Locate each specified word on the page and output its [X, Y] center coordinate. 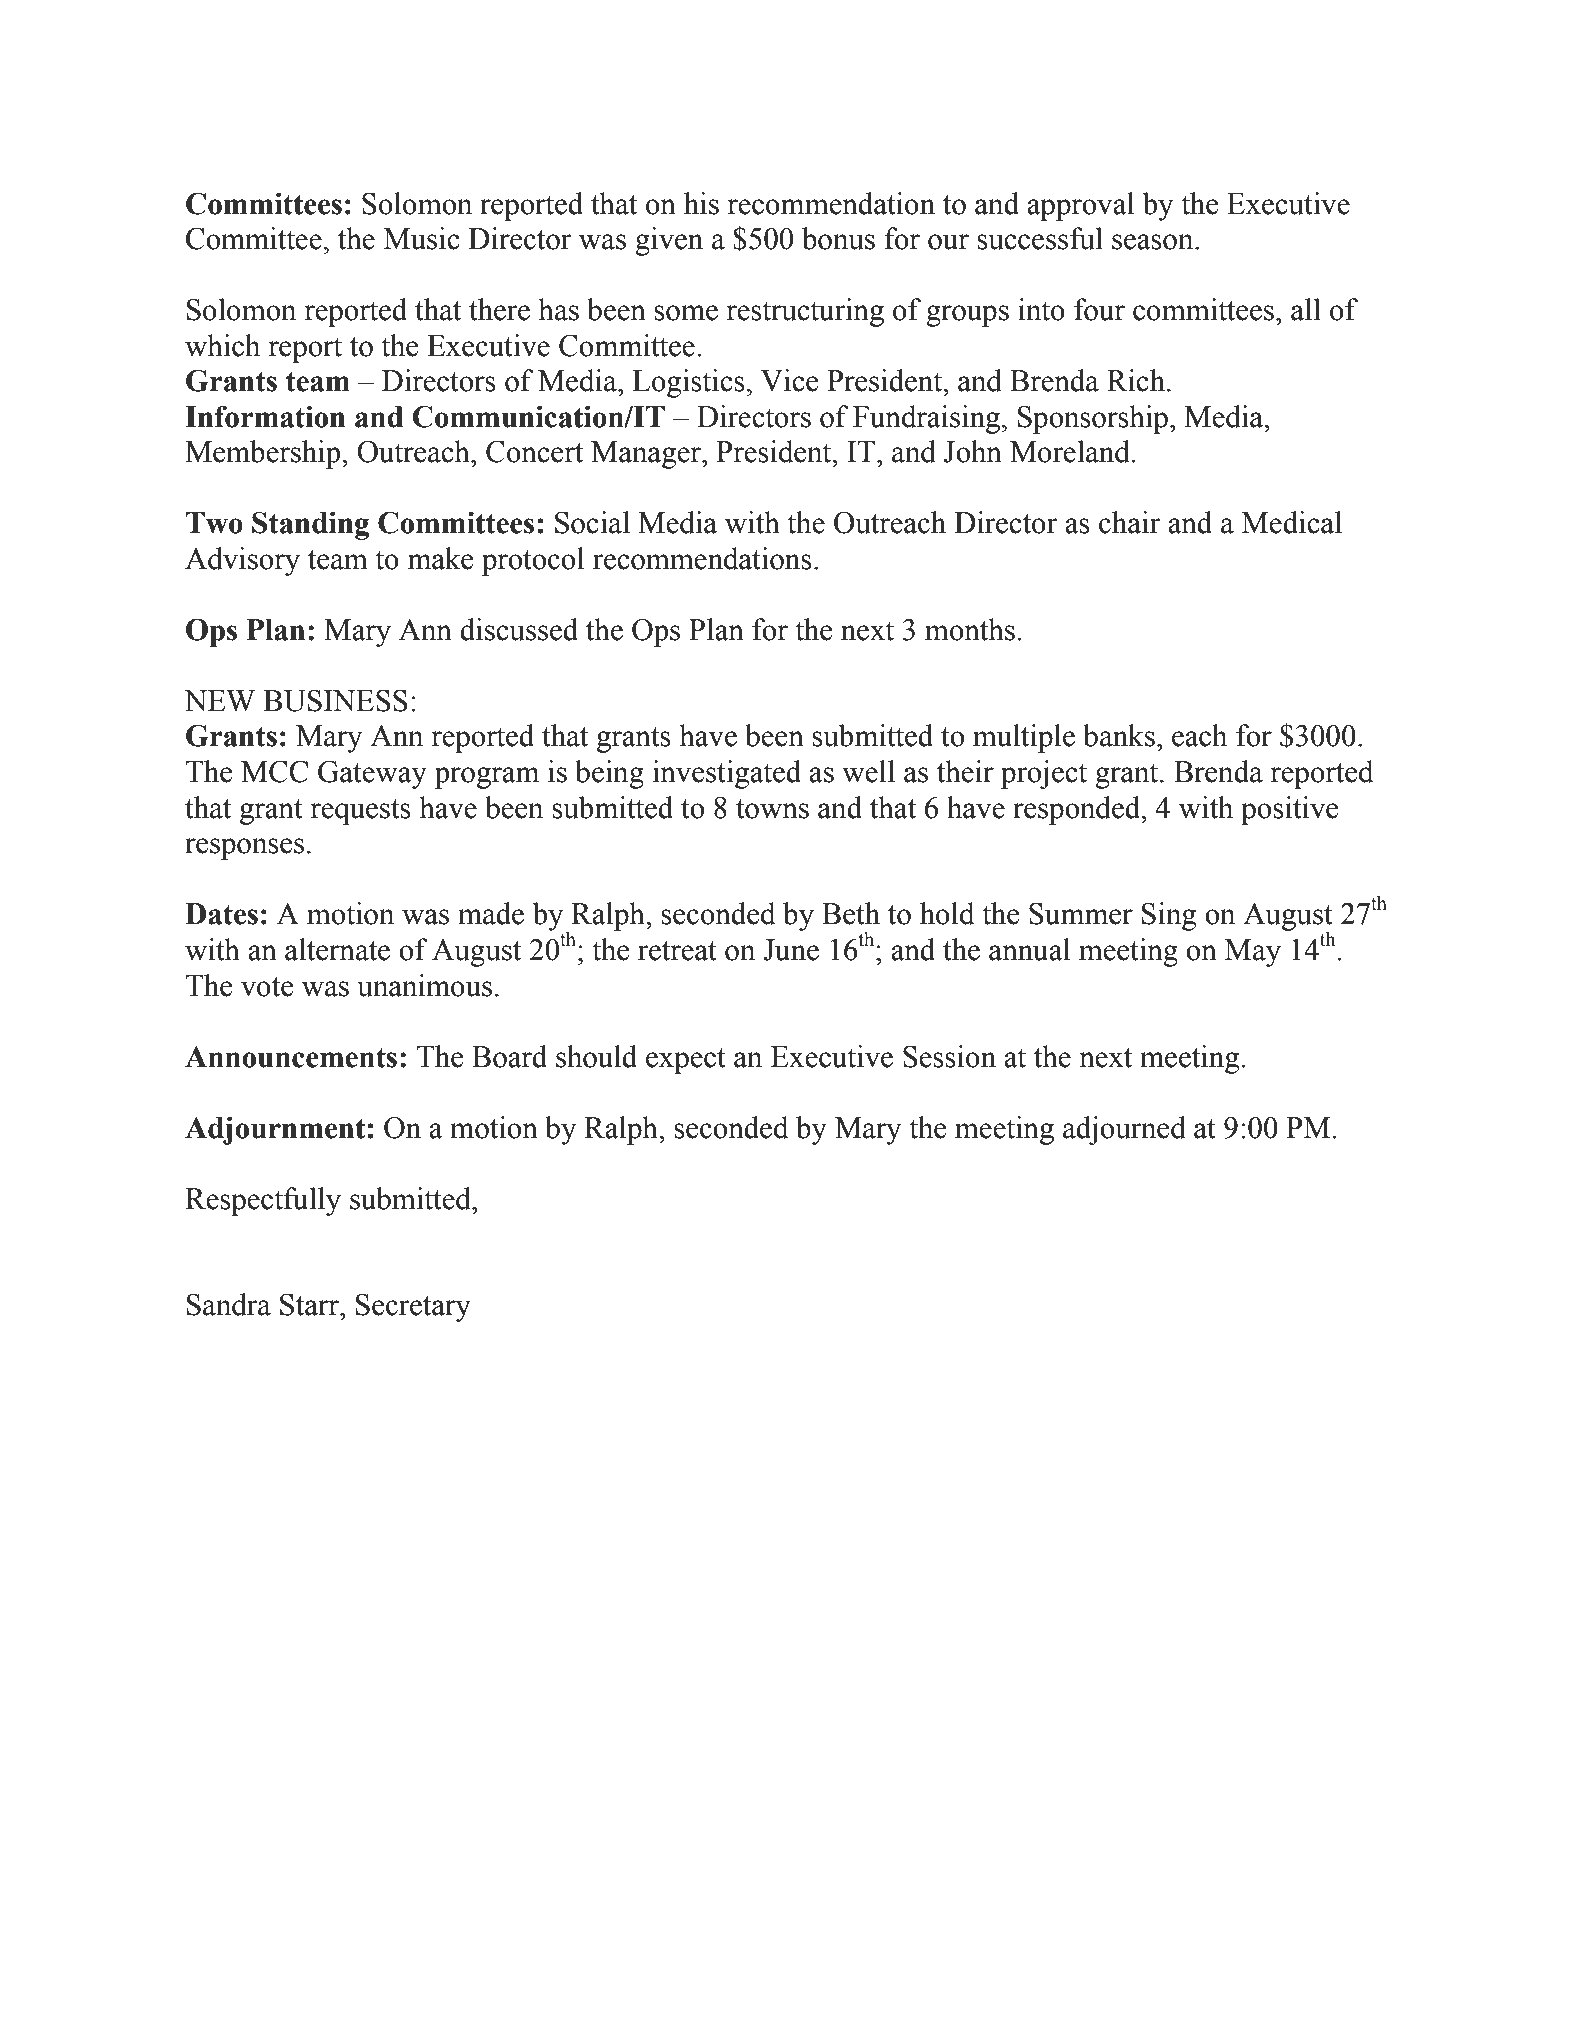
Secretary [413, 1307]
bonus [838, 238]
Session [949, 1056]
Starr [310, 1304]
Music [422, 238]
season [1154, 242]
